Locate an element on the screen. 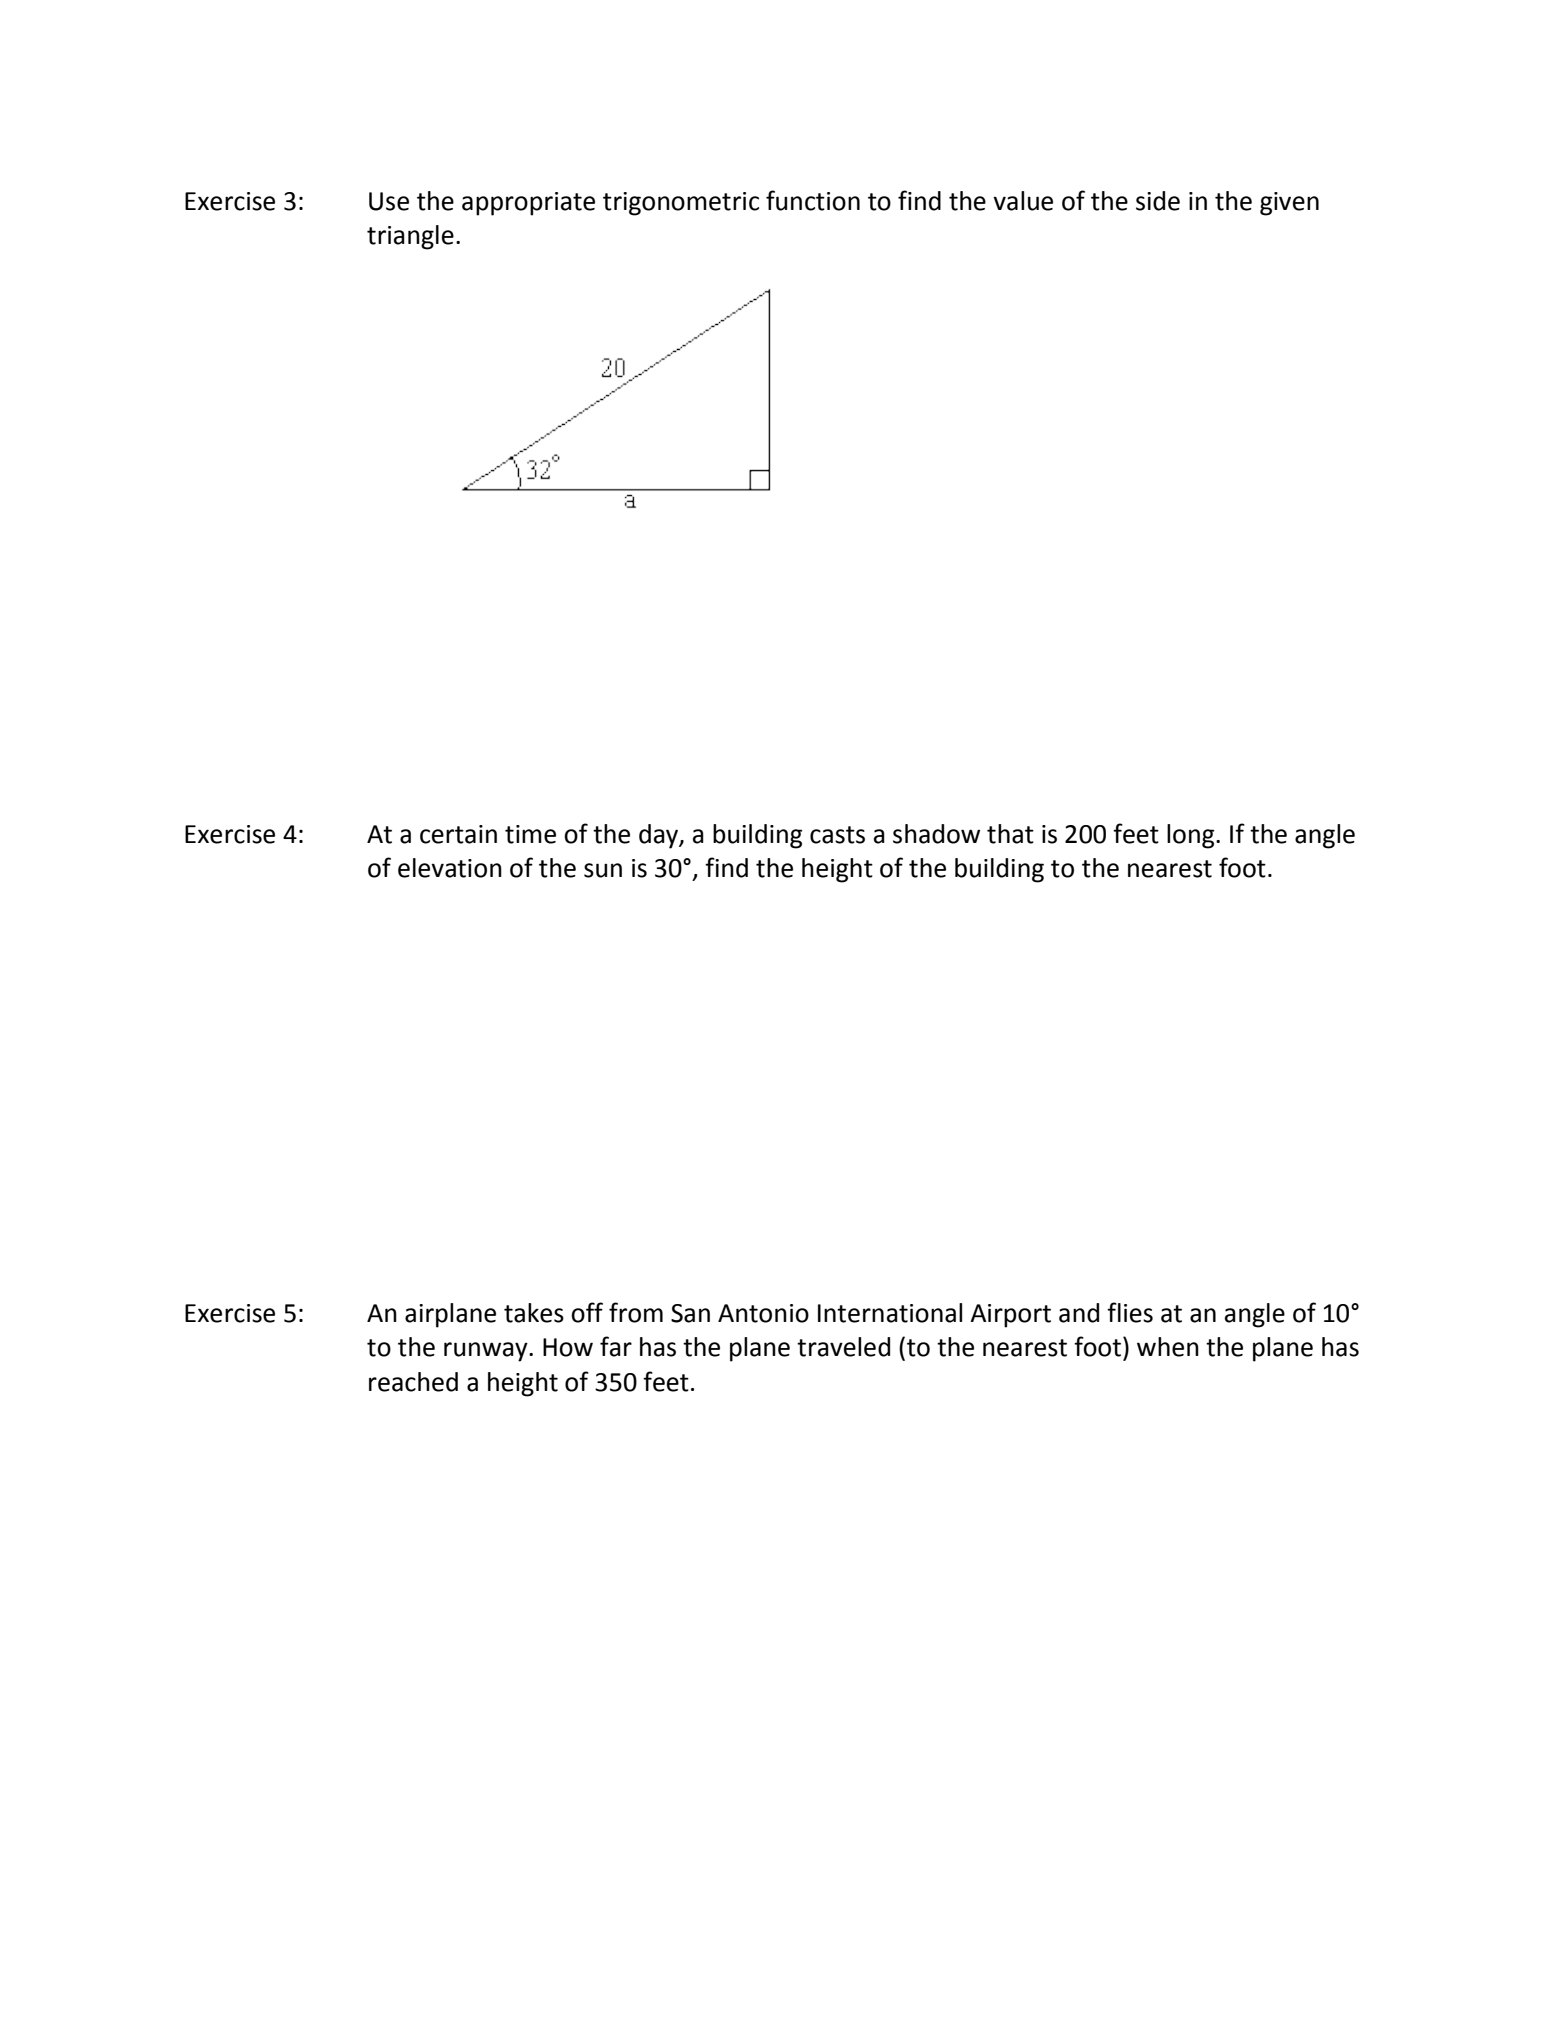 This screenshot has width=1561, height=2020. appropriate is located at coordinates (528, 204).
